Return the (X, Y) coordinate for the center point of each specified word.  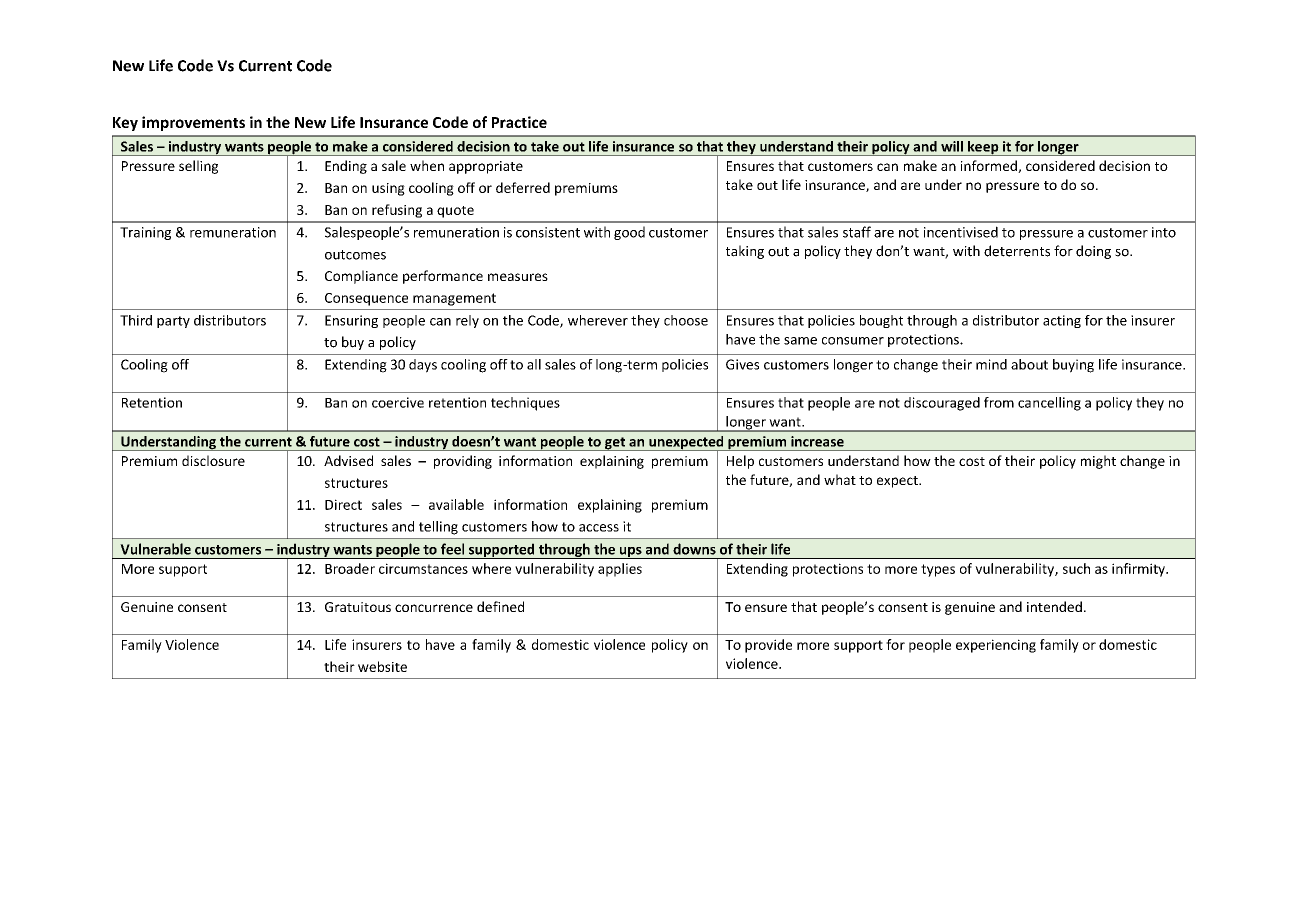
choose (686, 320)
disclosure (213, 460)
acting (1062, 321)
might (1098, 462)
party (173, 322)
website (382, 666)
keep (983, 148)
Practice (519, 122)
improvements (193, 123)
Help (740, 462)
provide (768, 646)
